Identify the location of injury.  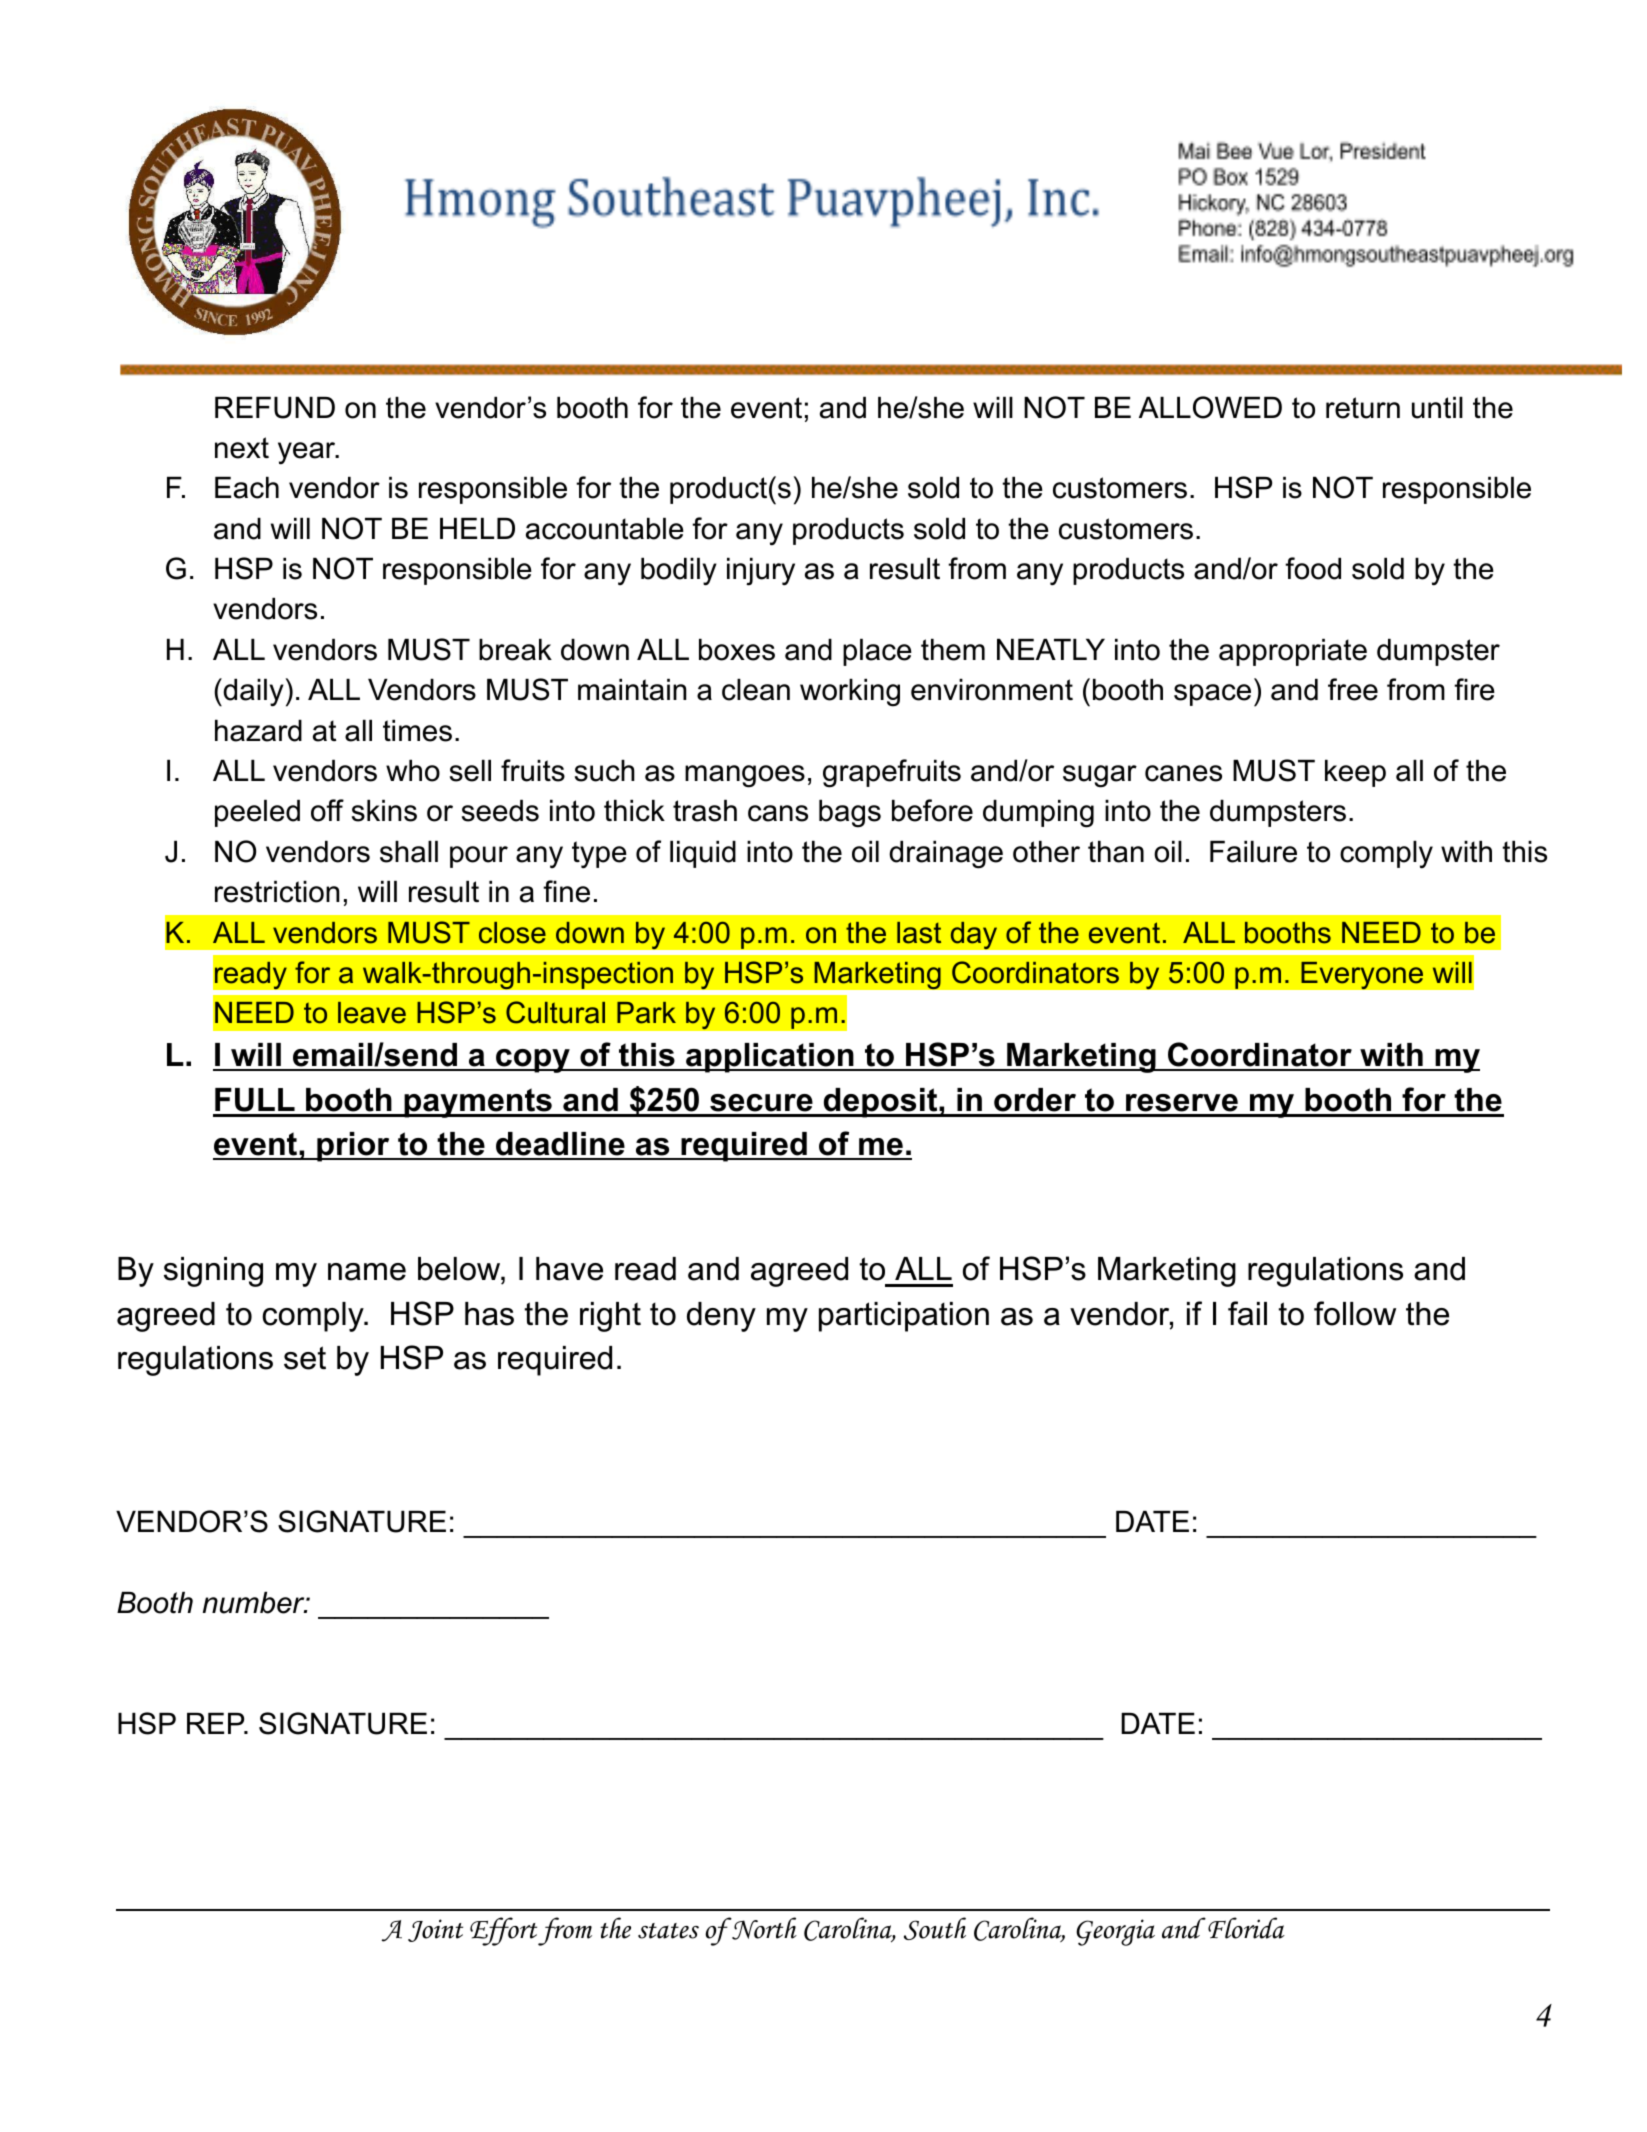
(761, 572).
